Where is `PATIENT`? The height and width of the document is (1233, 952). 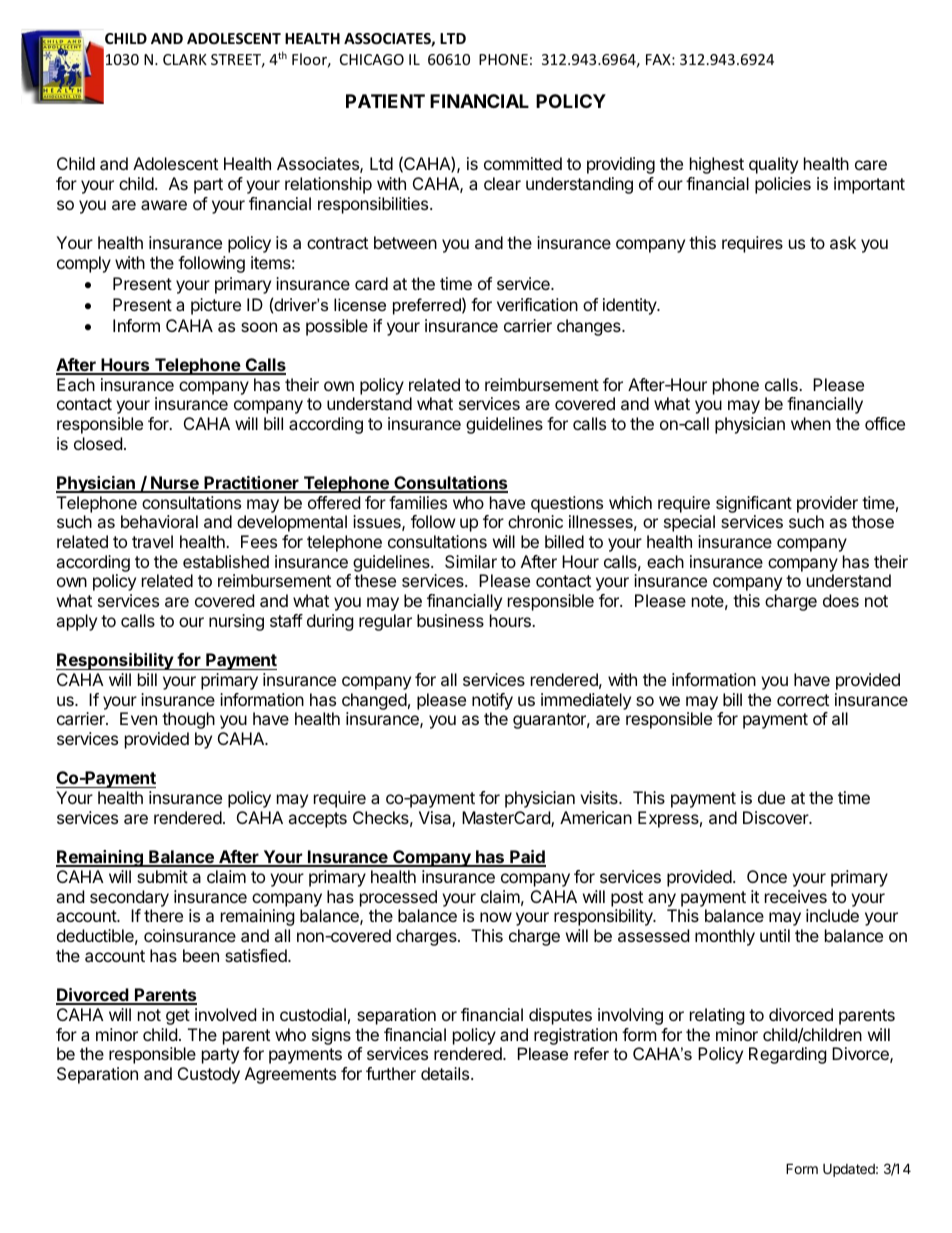 PATIENT is located at coordinates (385, 101).
